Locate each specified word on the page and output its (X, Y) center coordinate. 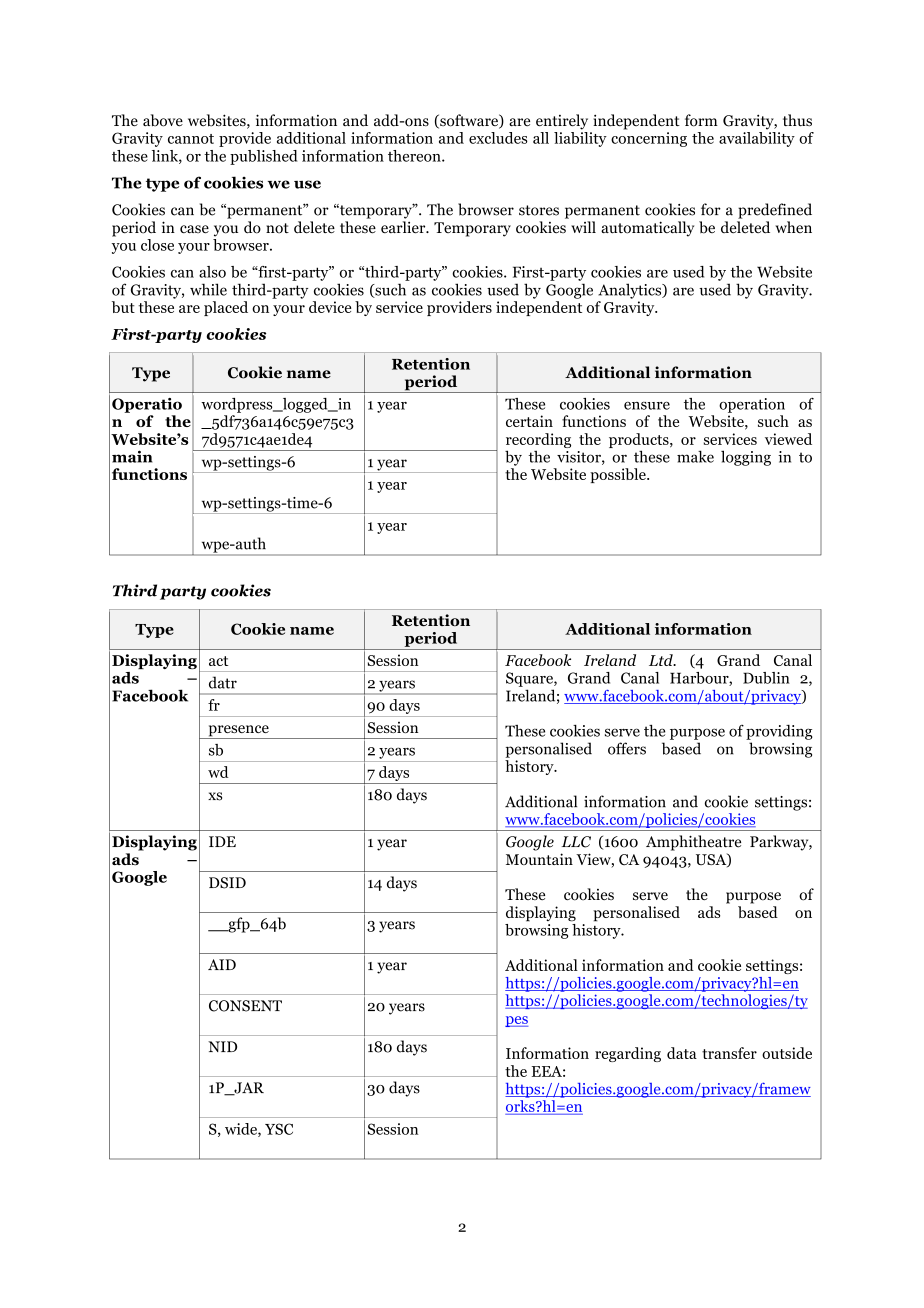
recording (538, 442)
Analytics (631, 291)
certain (529, 421)
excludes (498, 138)
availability (757, 139)
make (695, 456)
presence (238, 732)
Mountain (539, 859)
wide (242, 1130)
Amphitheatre (693, 843)
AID (222, 964)
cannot (191, 139)
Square (530, 679)
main (132, 456)
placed (226, 308)
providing (779, 732)
